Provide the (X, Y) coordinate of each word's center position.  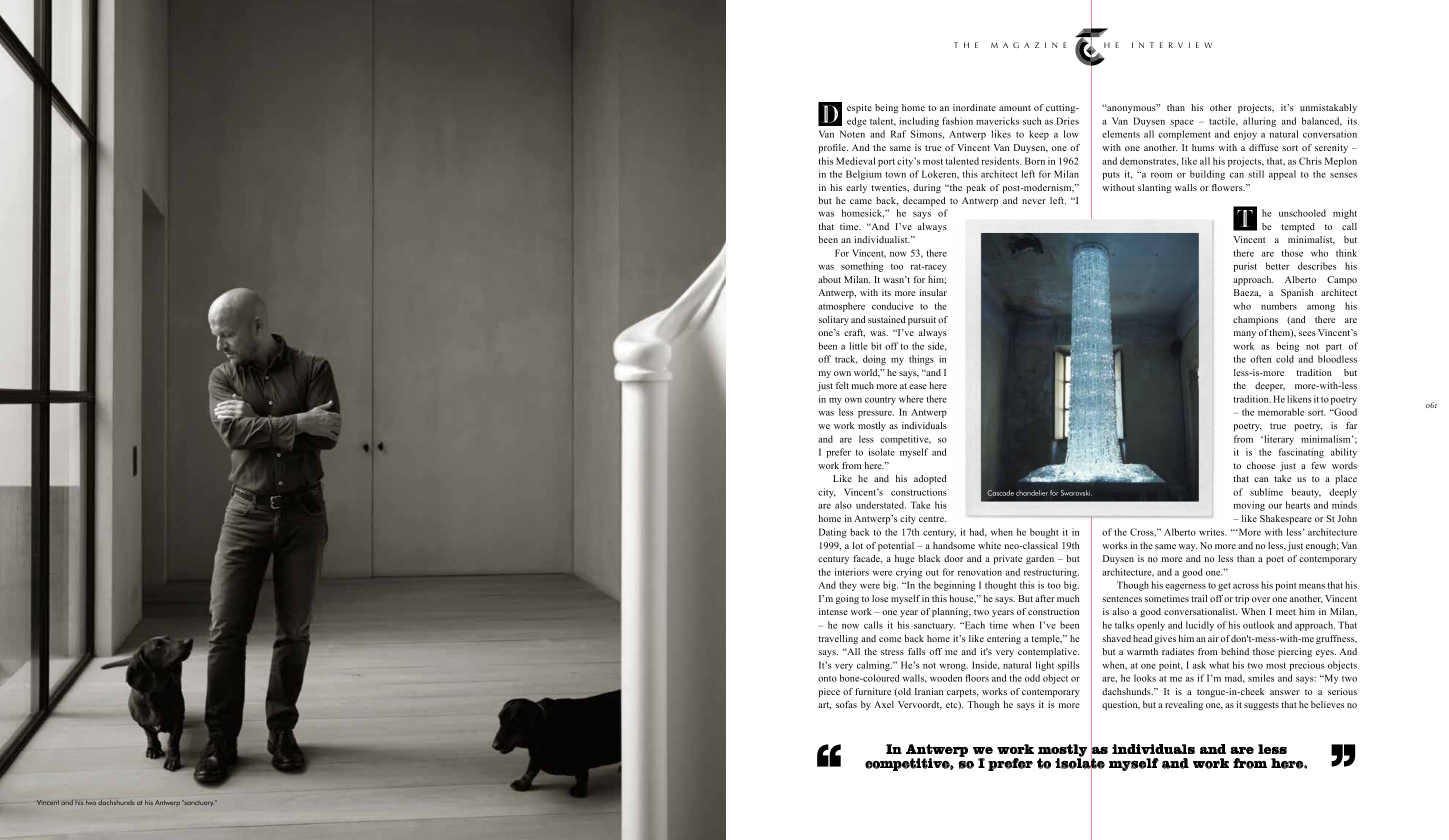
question (1121, 705)
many (1245, 334)
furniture (873, 691)
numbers (1279, 306)
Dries (1067, 121)
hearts (1298, 505)
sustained (887, 319)
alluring (1259, 122)
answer (1285, 692)
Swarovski (1076, 493)
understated (881, 505)
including (919, 122)
